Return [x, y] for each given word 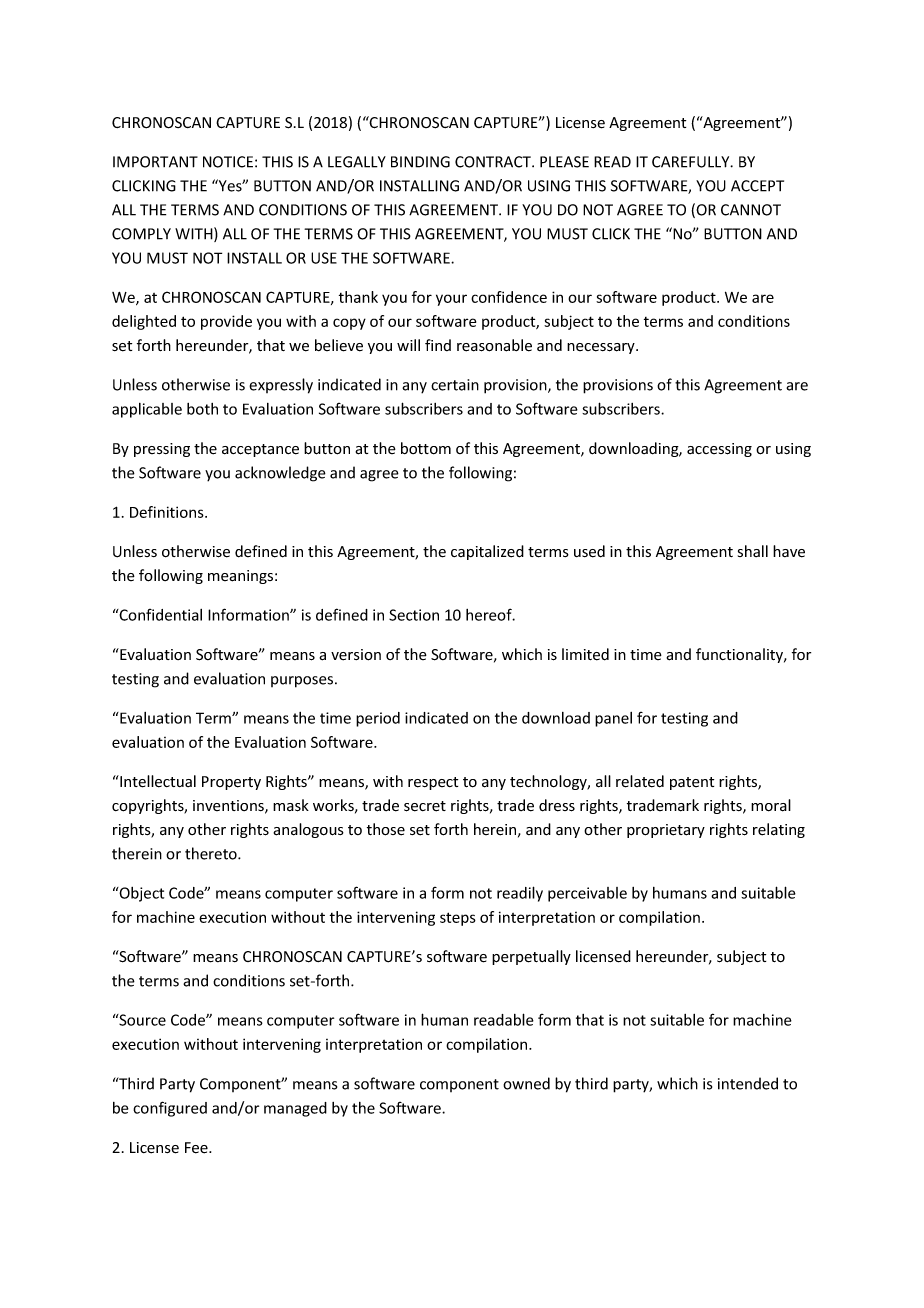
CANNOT [751, 210]
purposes [303, 682]
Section [414, 615]
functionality [741, 655]
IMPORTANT [155, 162]
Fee [197, 1148]
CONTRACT [494, 162]
